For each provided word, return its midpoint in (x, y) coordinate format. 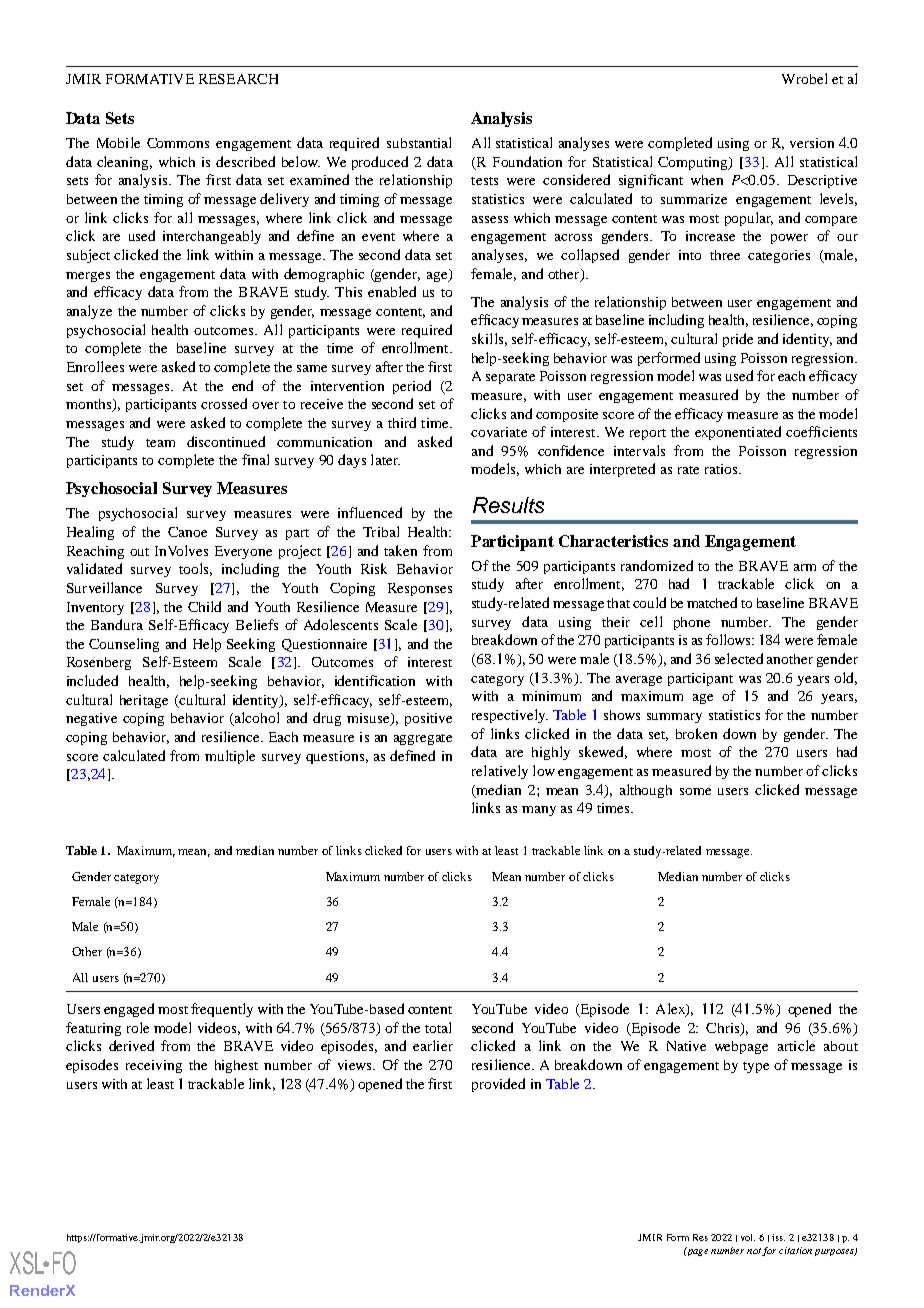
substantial (419, 142)
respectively (510, 716)
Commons (178, 143)
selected (739, 658)
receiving (154, 1066)
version (812, 143)
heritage (144, 701)
